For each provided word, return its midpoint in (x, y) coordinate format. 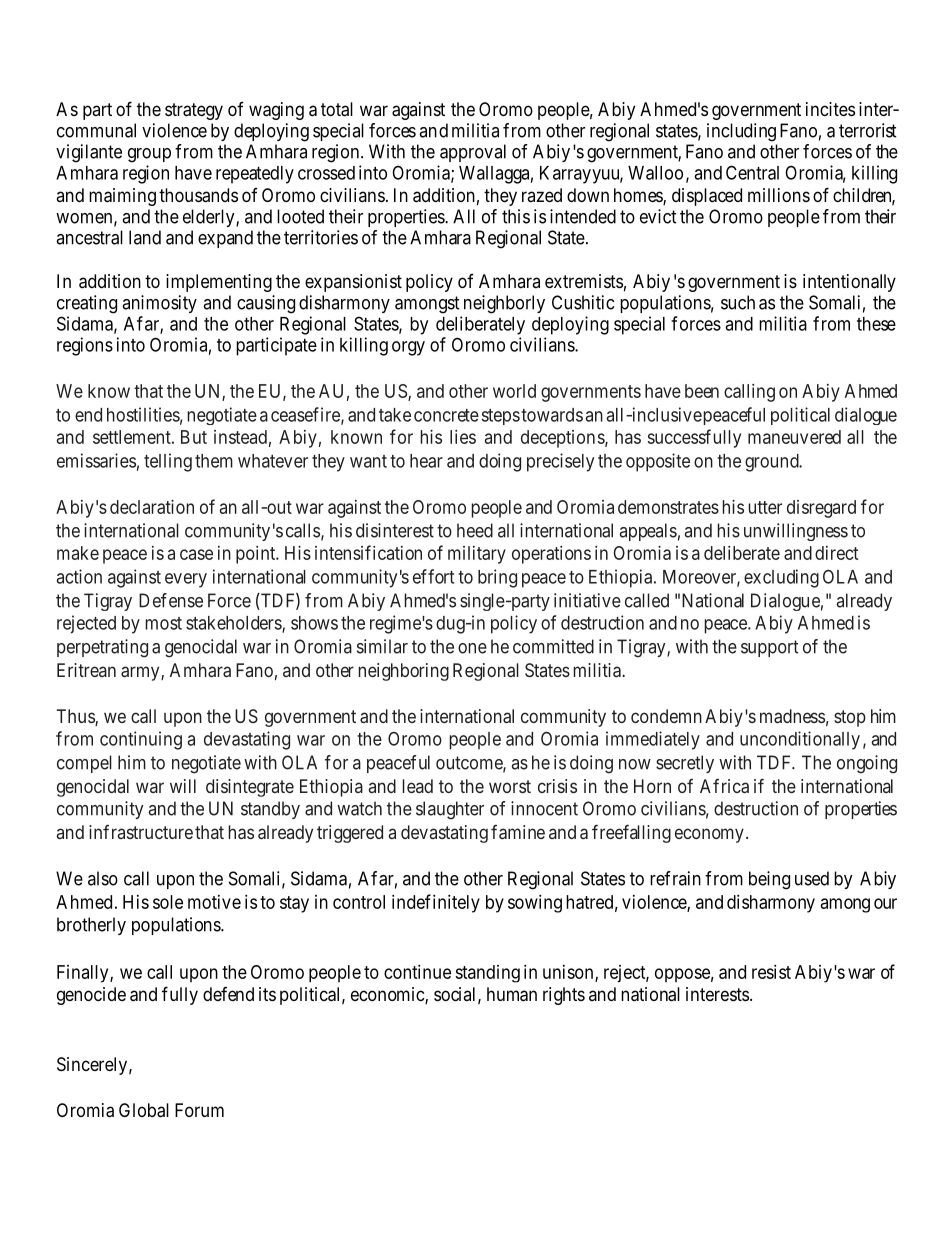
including (741, 132)
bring (497, 578)
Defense (171, 600)
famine (518, 832)
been (702, 391)
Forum (199, 1110)
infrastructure (141, 832)
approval (473, 153)
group (149, 155)
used (812, 878)
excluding (781, 578)
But (194, 437)
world (514, 391)
